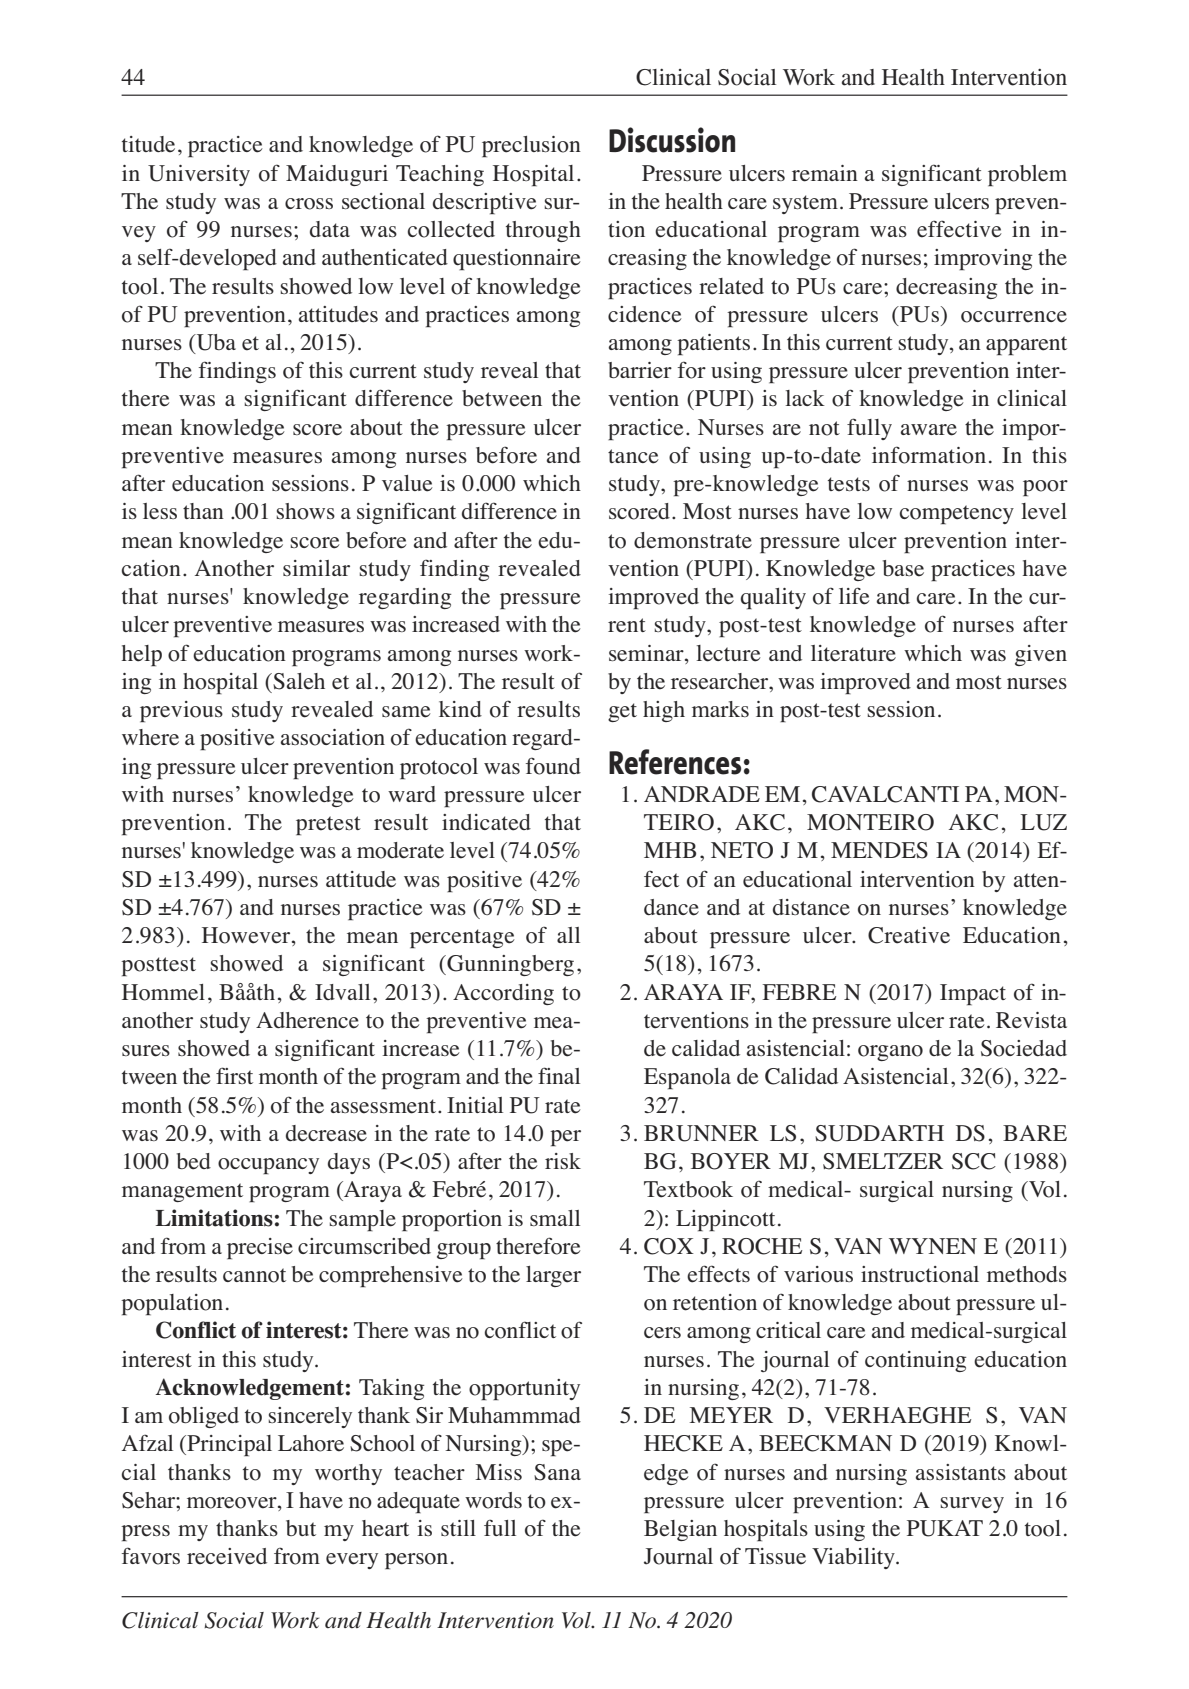  Describe the element at coordinates (486, 822) in the screenshot. I see `indicated` at that location.
